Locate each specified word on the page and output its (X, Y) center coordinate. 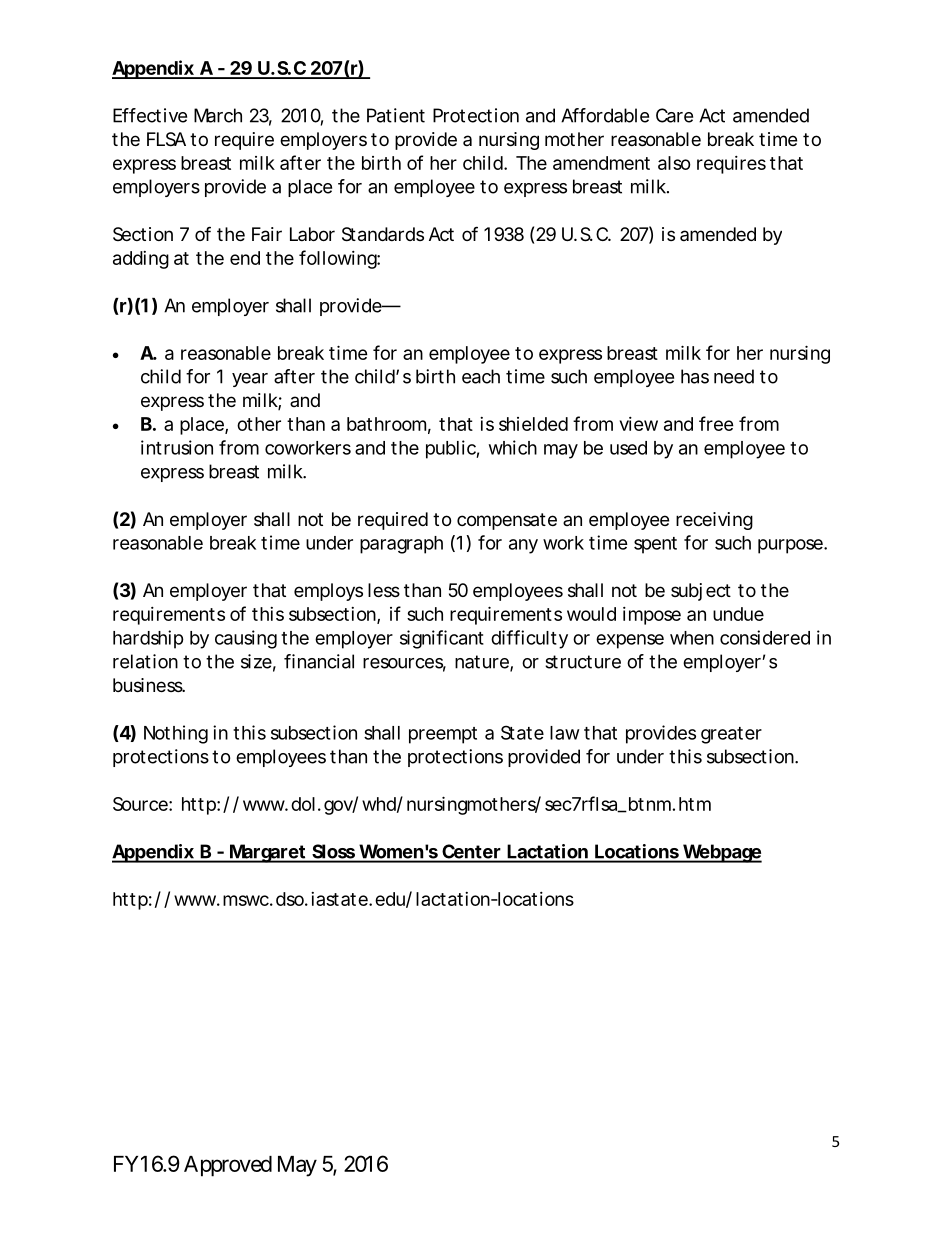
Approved (228, 1166)
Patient (396, 115)
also (674, 163)
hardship (148, 639)
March (218, 115)
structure (583, 662)
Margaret (267, 853)
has (695, 376)
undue (738, 614)
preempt (443, 735)
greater (731, 735)
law (565, 733)
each (481, 376)
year (250, 380)
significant (442, 639)
